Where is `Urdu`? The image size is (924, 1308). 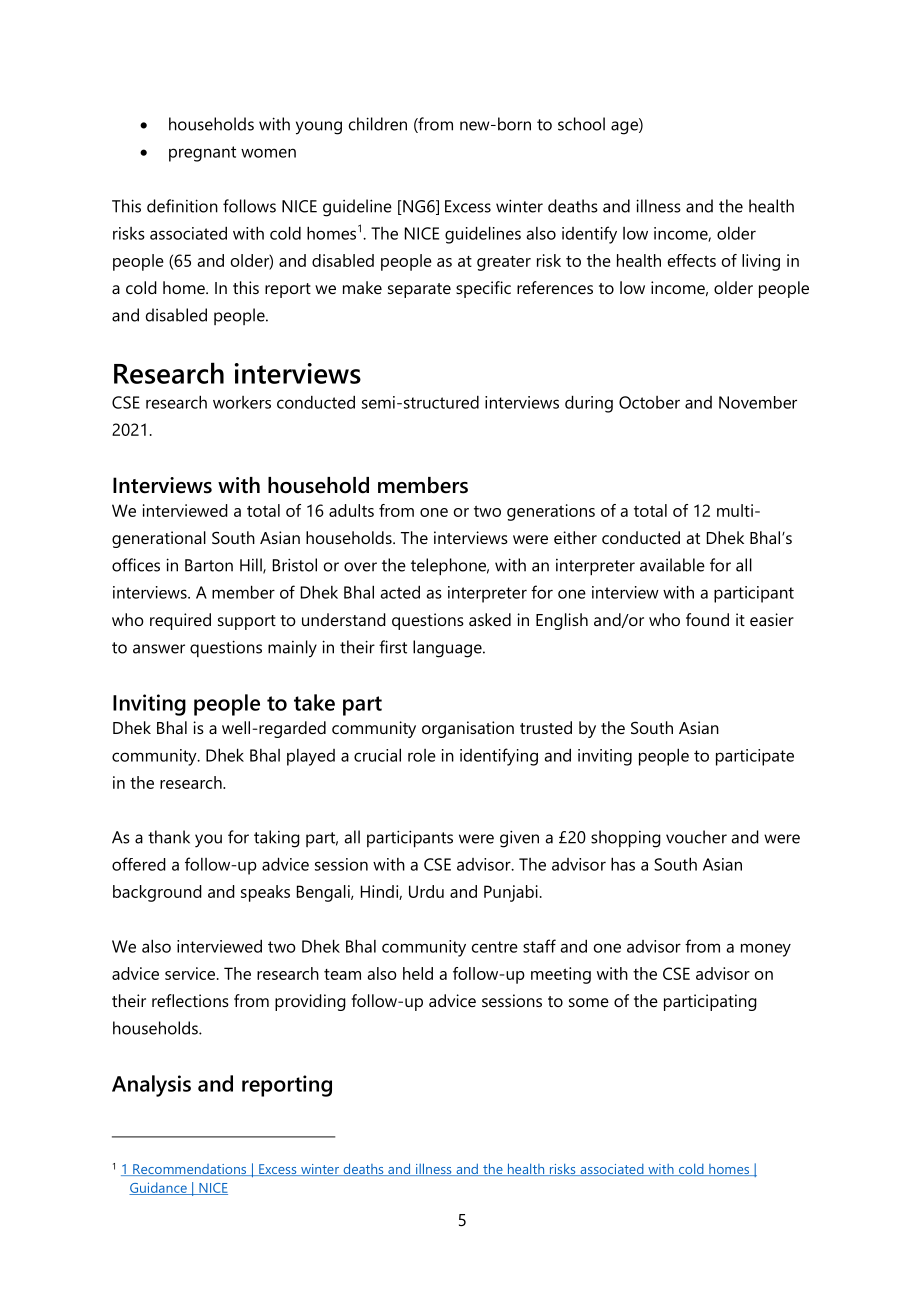
Urdu is located at coordinates (426, 891).
